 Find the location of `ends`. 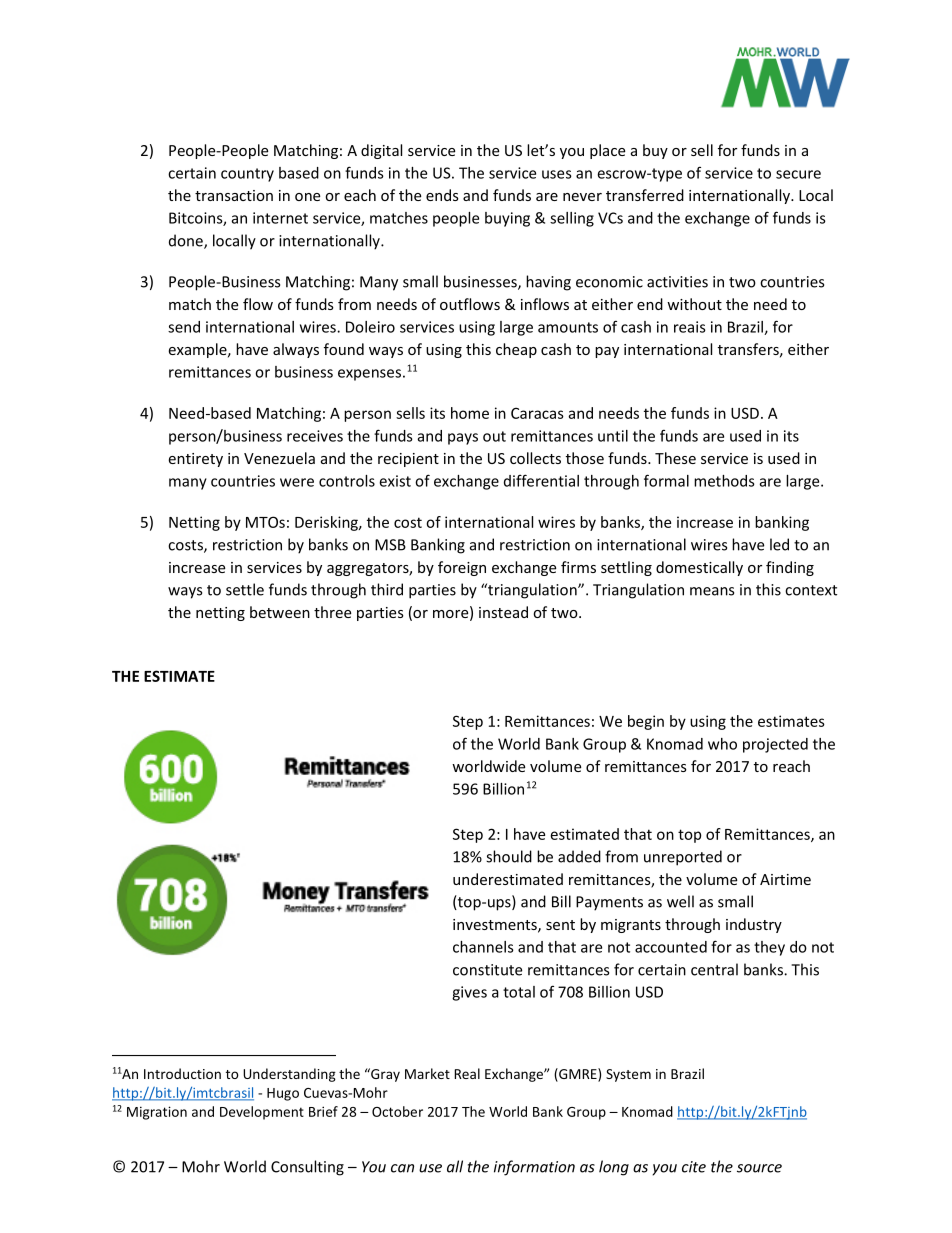

ends is located at coordinates (442, 195).
